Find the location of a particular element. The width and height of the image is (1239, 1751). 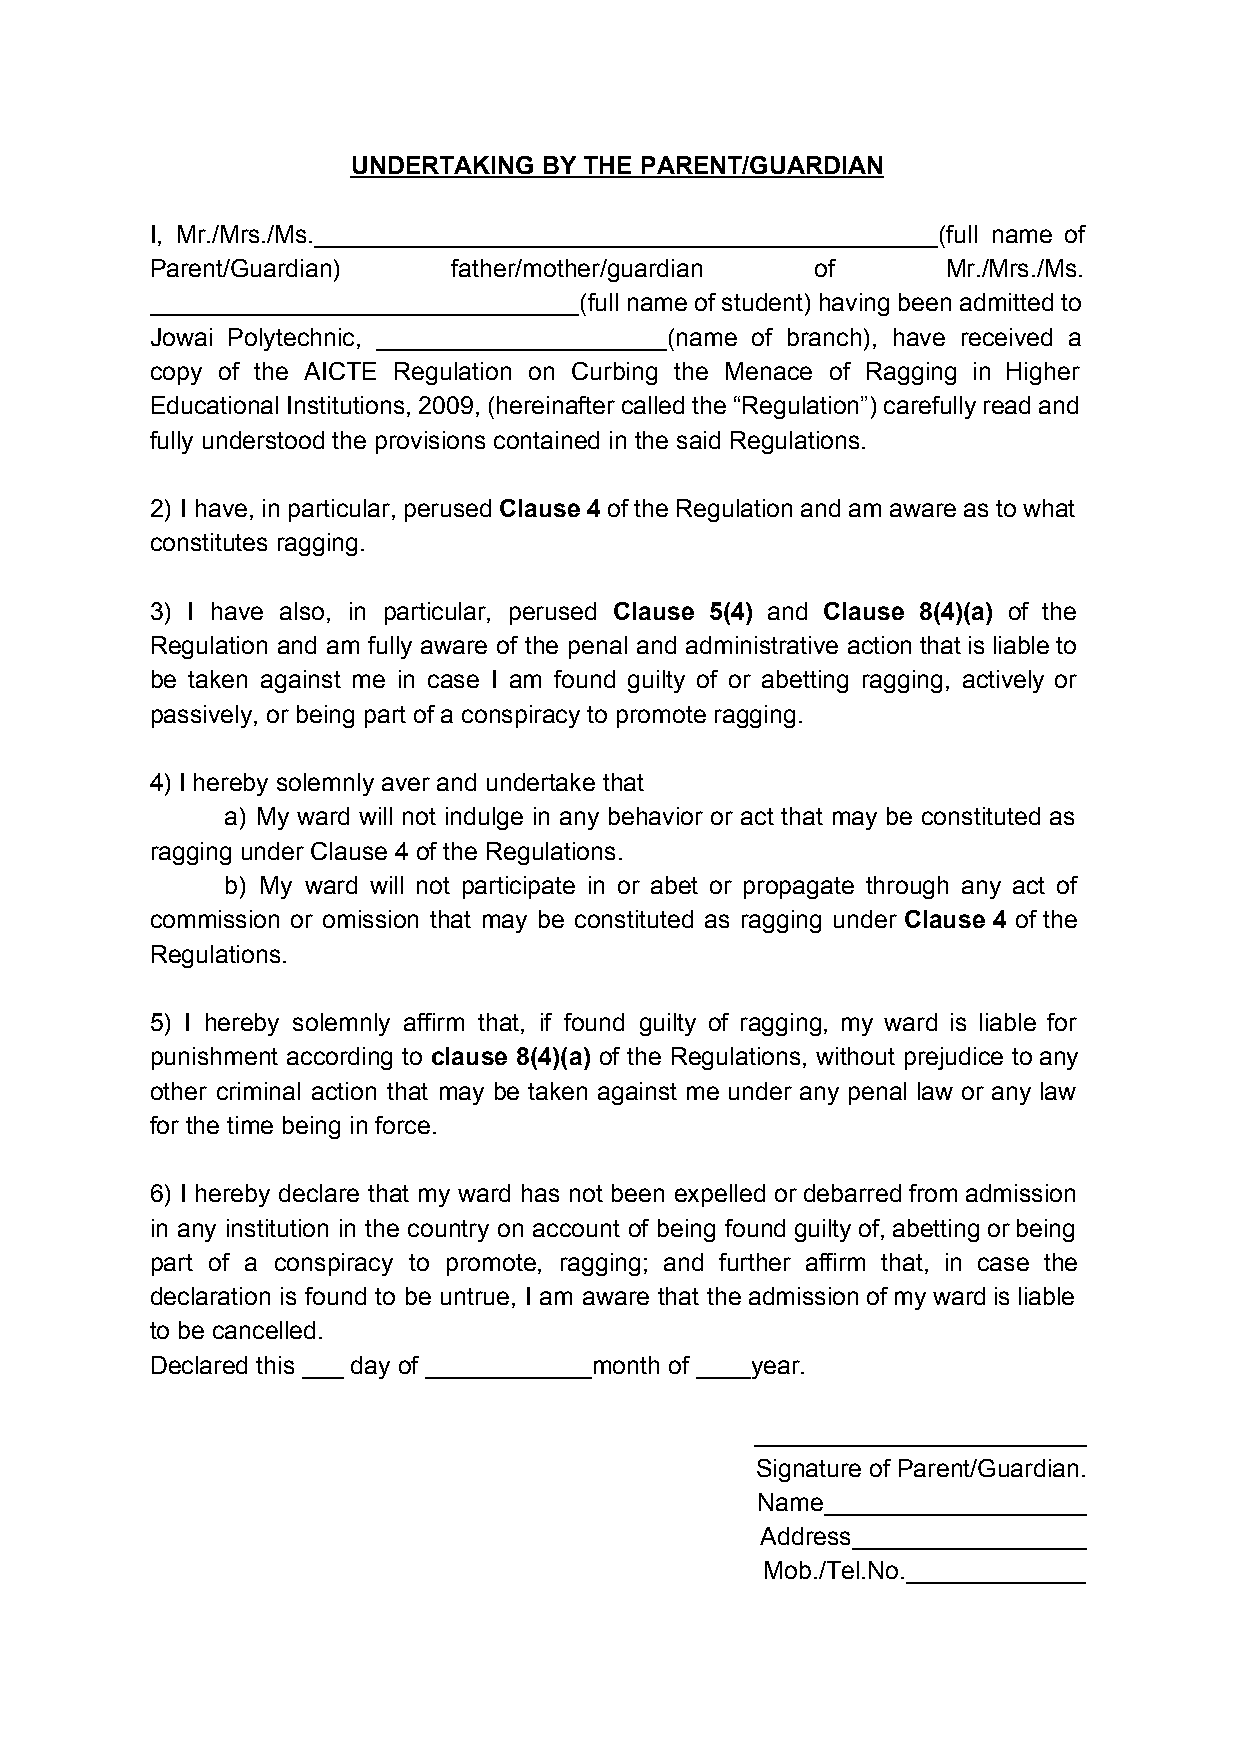

this is located at coordinates (275, 1365).
